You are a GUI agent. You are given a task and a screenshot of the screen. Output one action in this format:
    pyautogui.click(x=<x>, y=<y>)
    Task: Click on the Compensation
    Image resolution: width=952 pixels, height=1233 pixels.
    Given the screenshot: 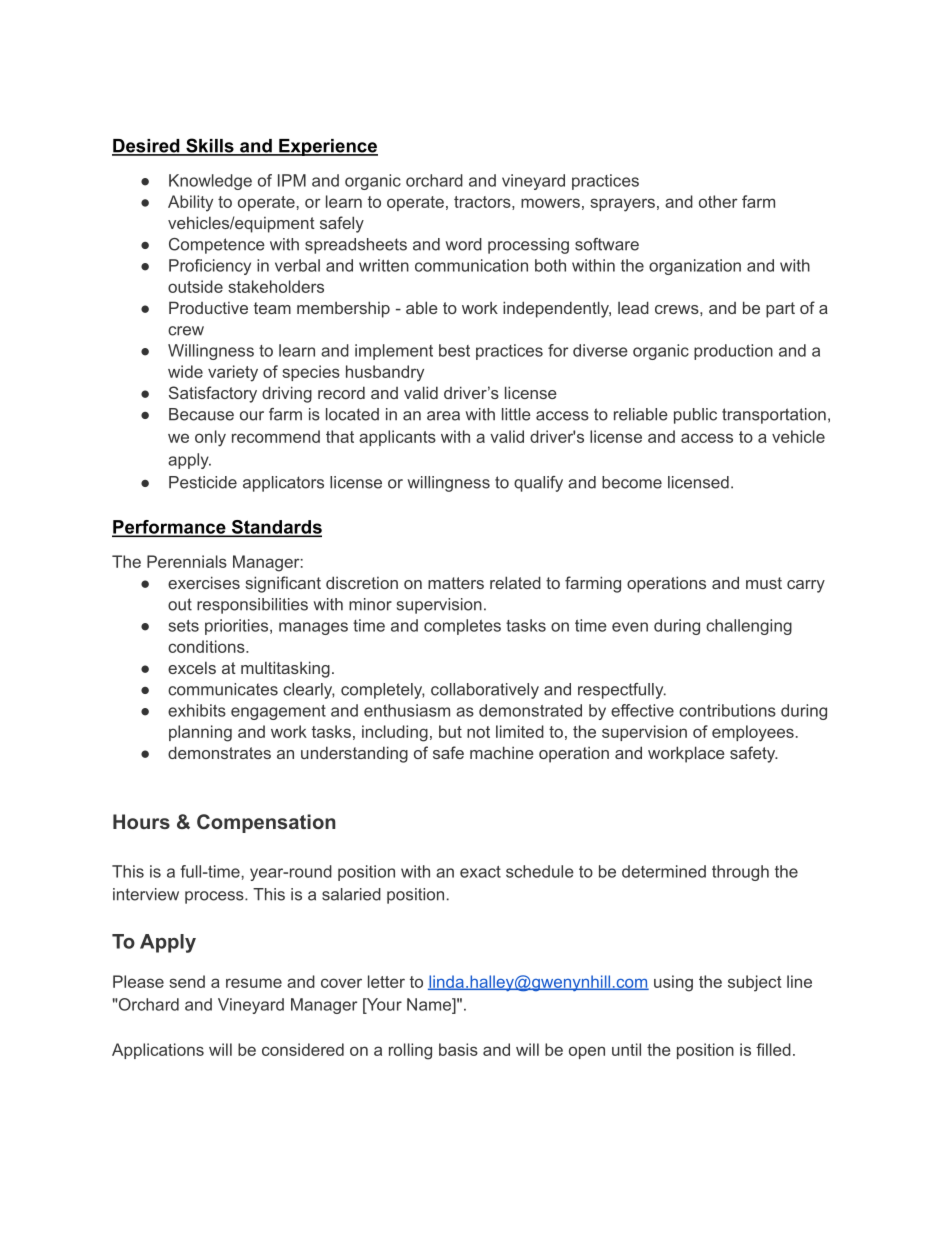 What is the action you would take?
    pyautogui.click(x=266, y=823)
